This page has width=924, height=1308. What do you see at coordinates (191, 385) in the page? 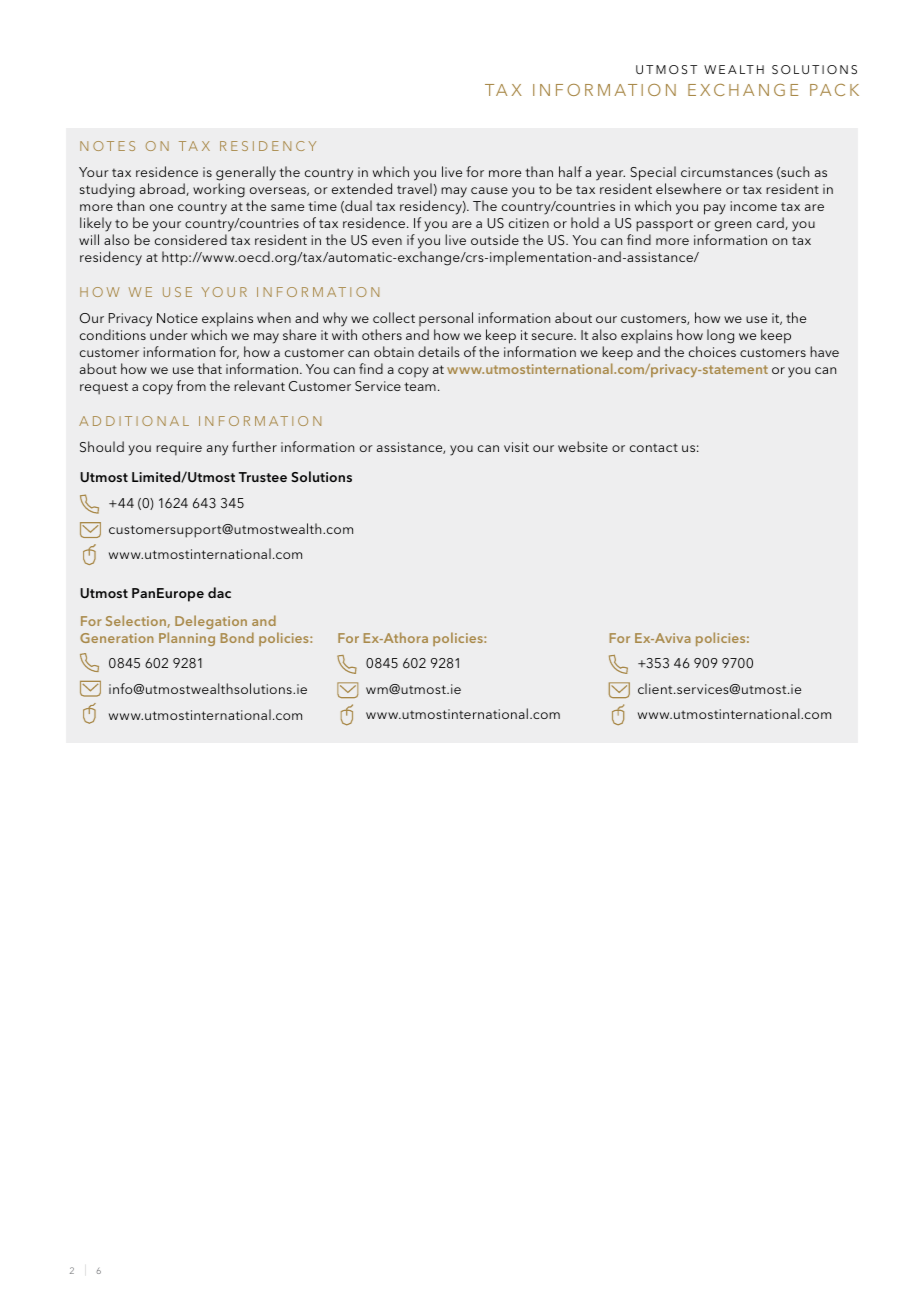
I see `from` at bounding box center [191, 385].
